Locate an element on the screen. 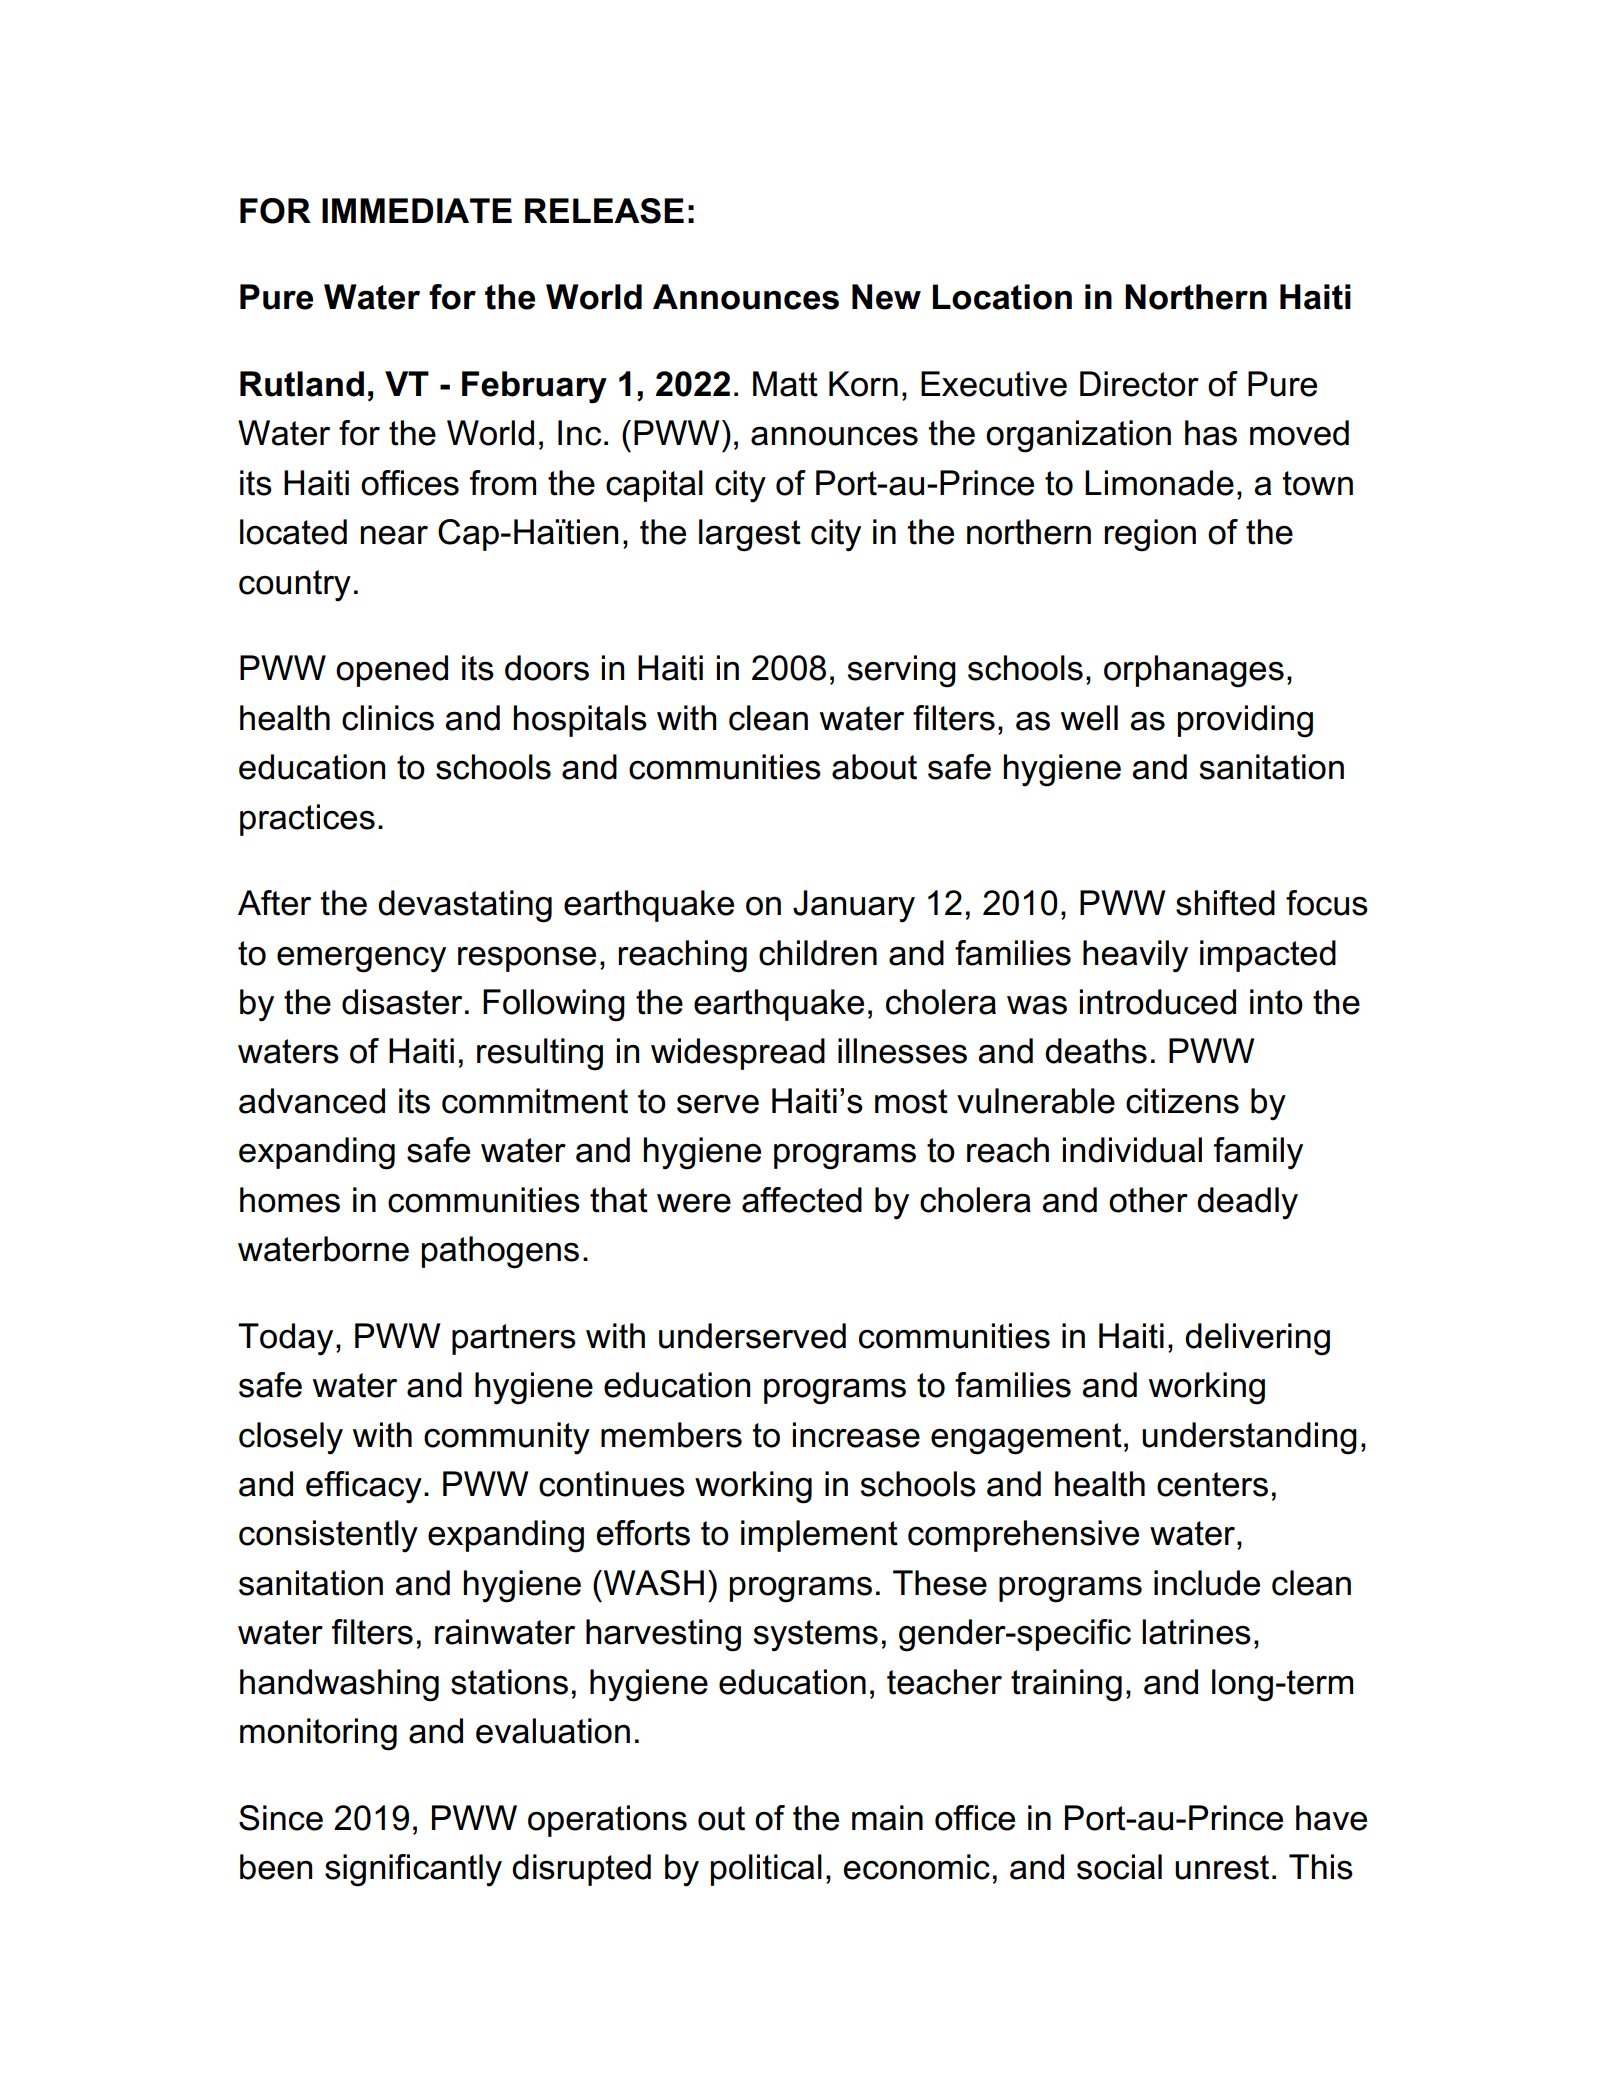 The image size is (1620, 2096). widespread is located at coordinates (738, 1054).
